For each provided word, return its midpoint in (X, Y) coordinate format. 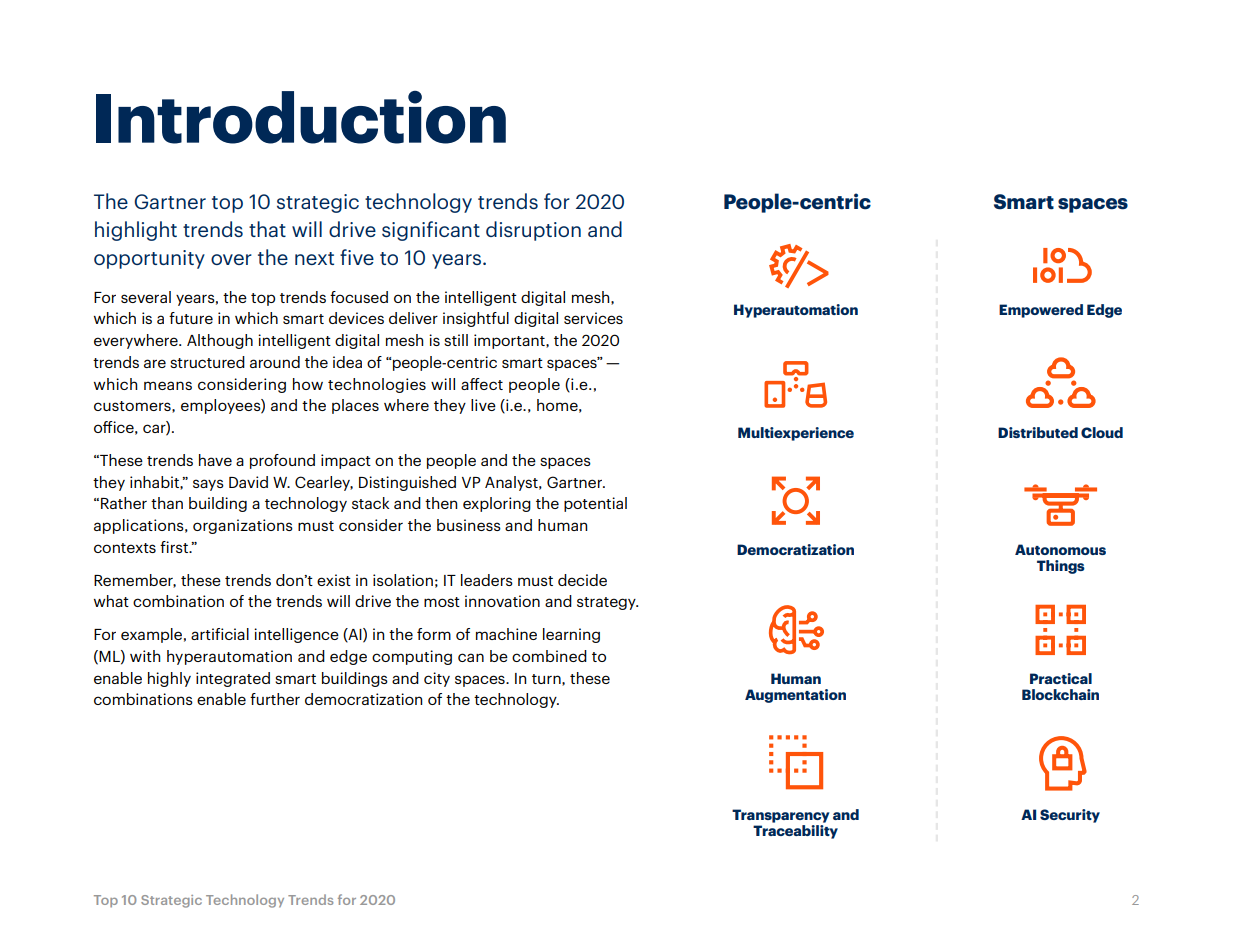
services (593, 318)
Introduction (301, 117)
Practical (1061, 678)
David (248, 482)
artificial (220, 634)
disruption (533, 231)
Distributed (1038, 432)
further (275, 699)
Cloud (1102, 432)
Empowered (1041, 311)
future (191, 318)
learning (571, 635)
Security (1070, 816)
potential (595, 504)
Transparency (780, 816)
